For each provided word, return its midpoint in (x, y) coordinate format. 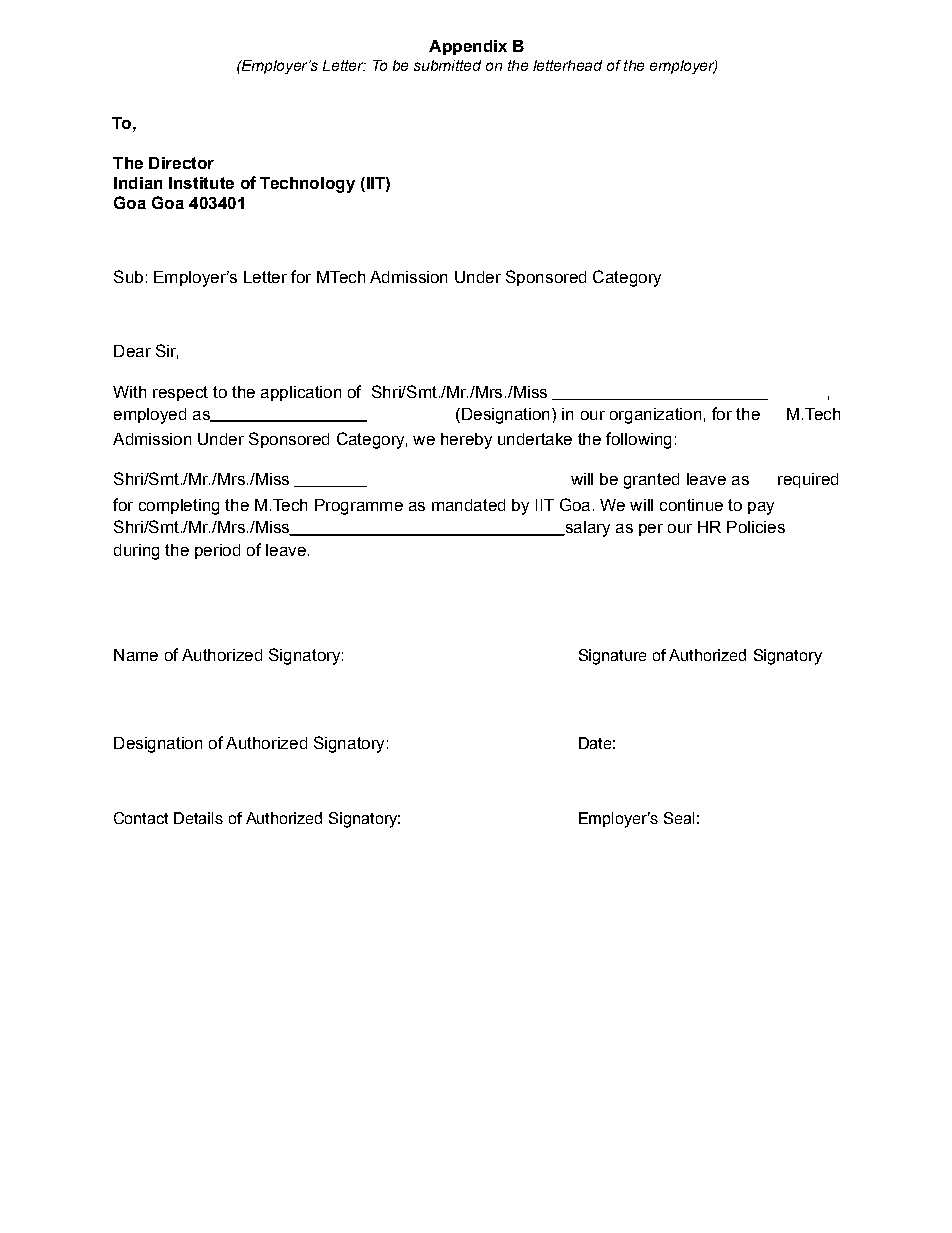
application (301, 393)
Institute (201, 183)
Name (136, 655)
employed (150, 416)
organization (655, 416)
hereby (466, 441)
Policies (756, 527)
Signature (612, 657)
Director (181, 163)
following (638, 440)
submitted (447, 65)
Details (198, 818)
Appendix (468, 47)
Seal (679, 818)
